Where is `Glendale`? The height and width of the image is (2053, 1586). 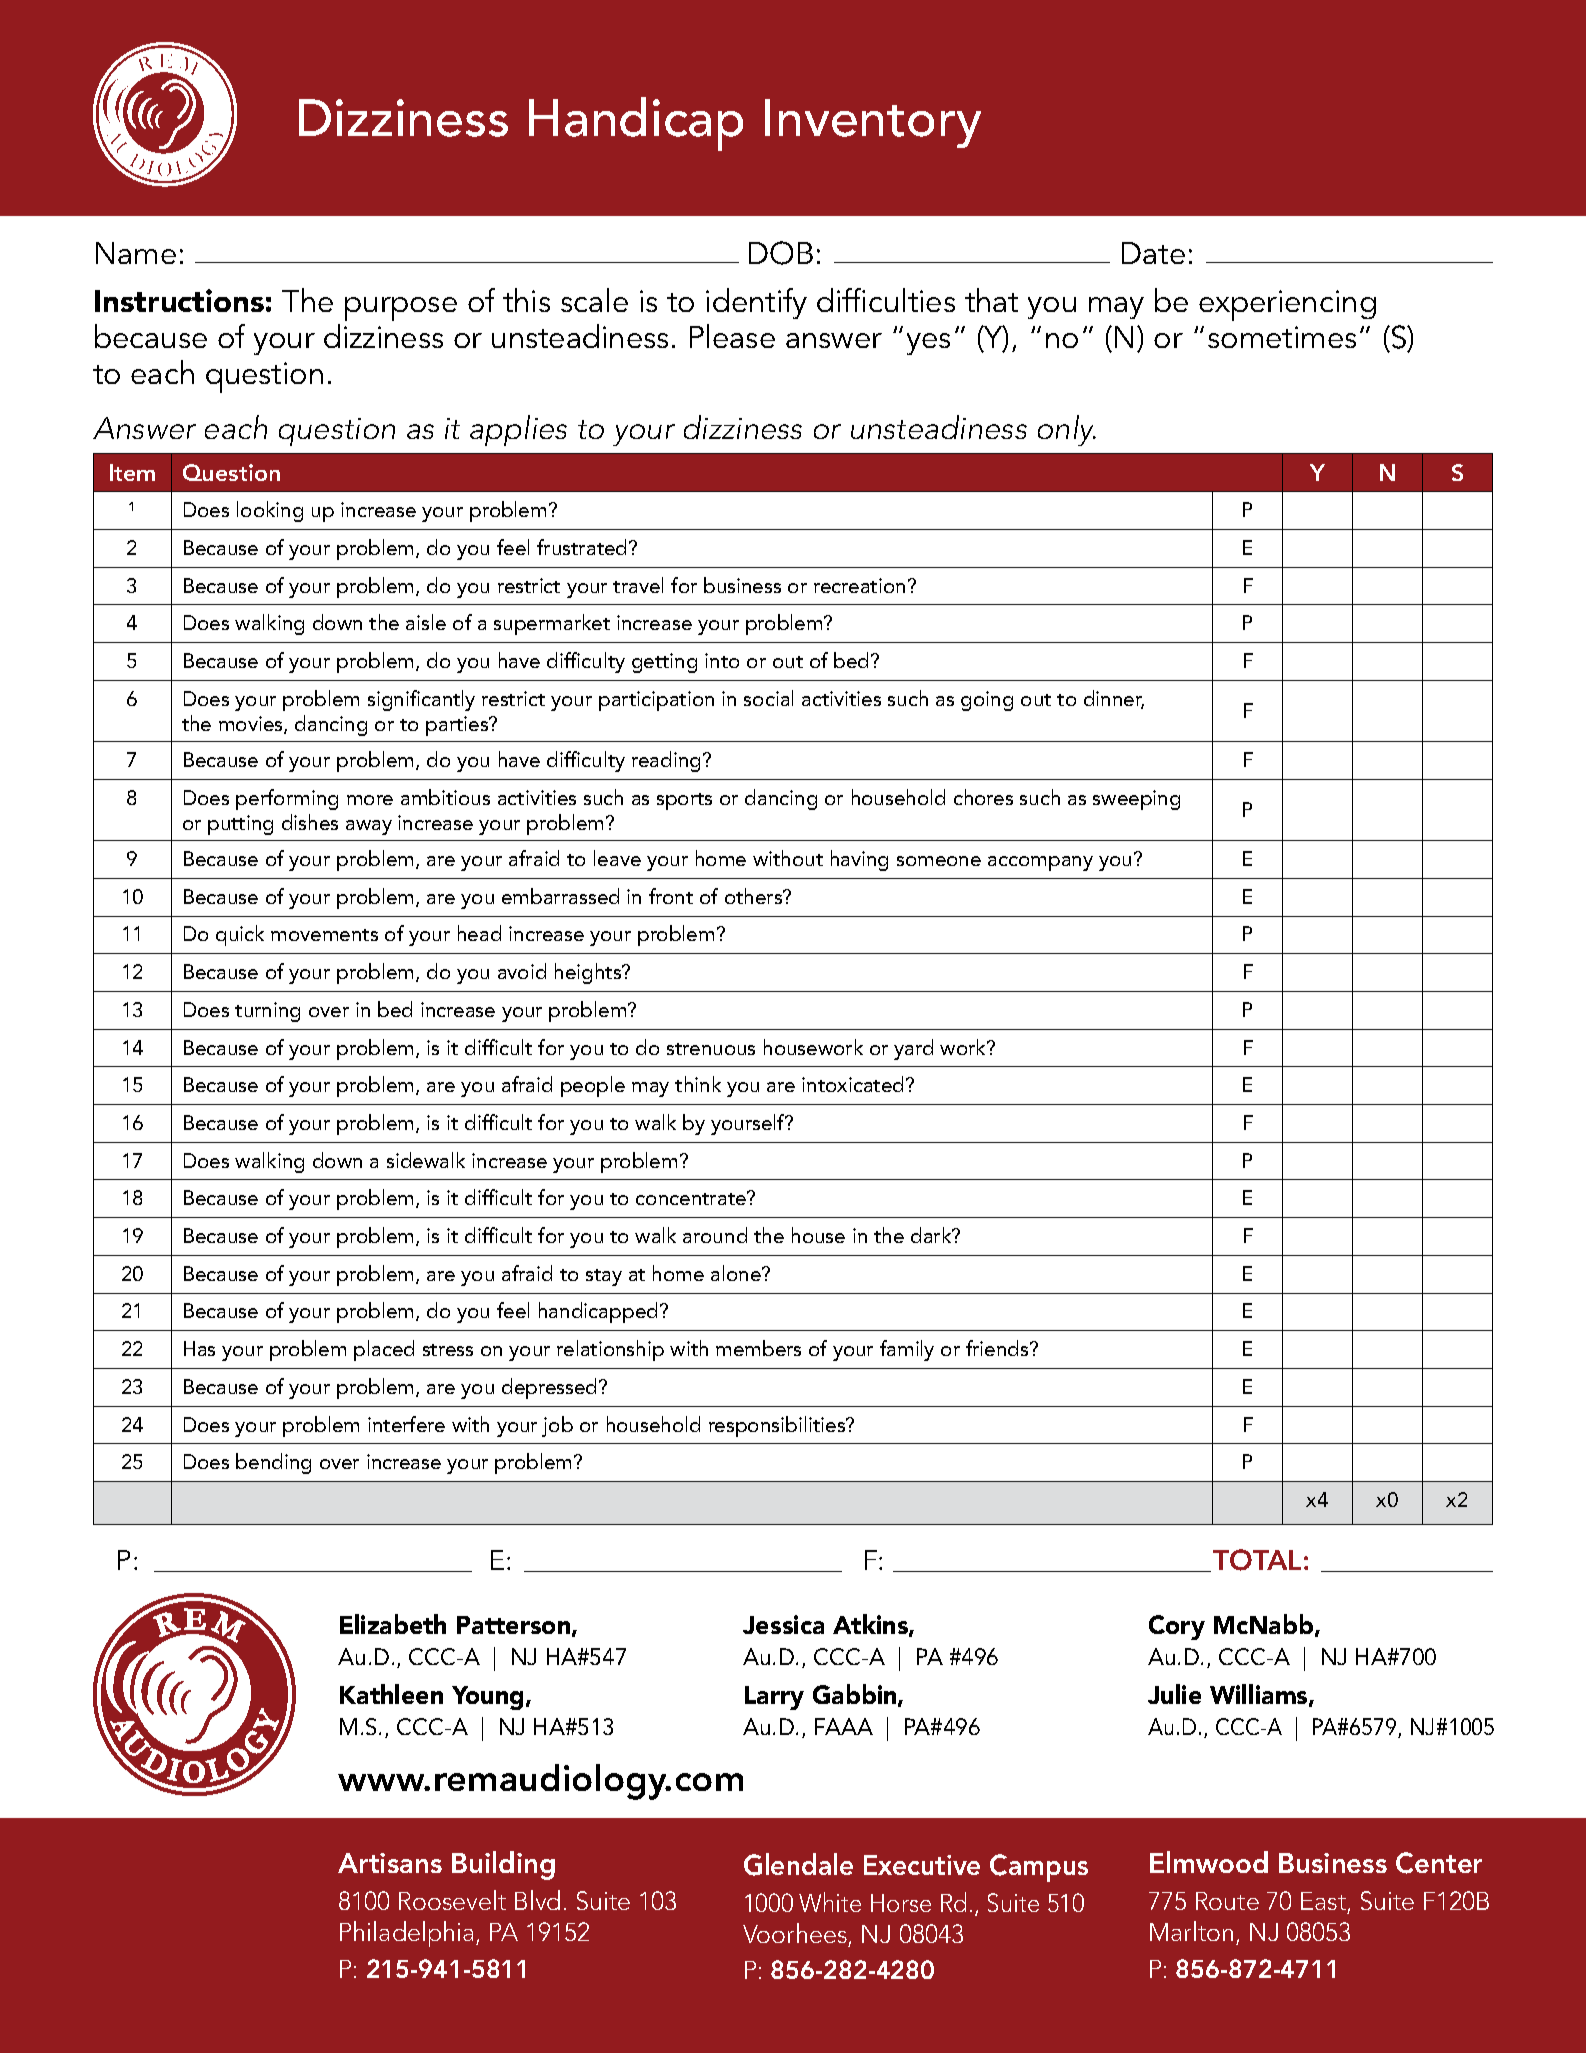 Glendale is located at coordinates (798, 1864).
